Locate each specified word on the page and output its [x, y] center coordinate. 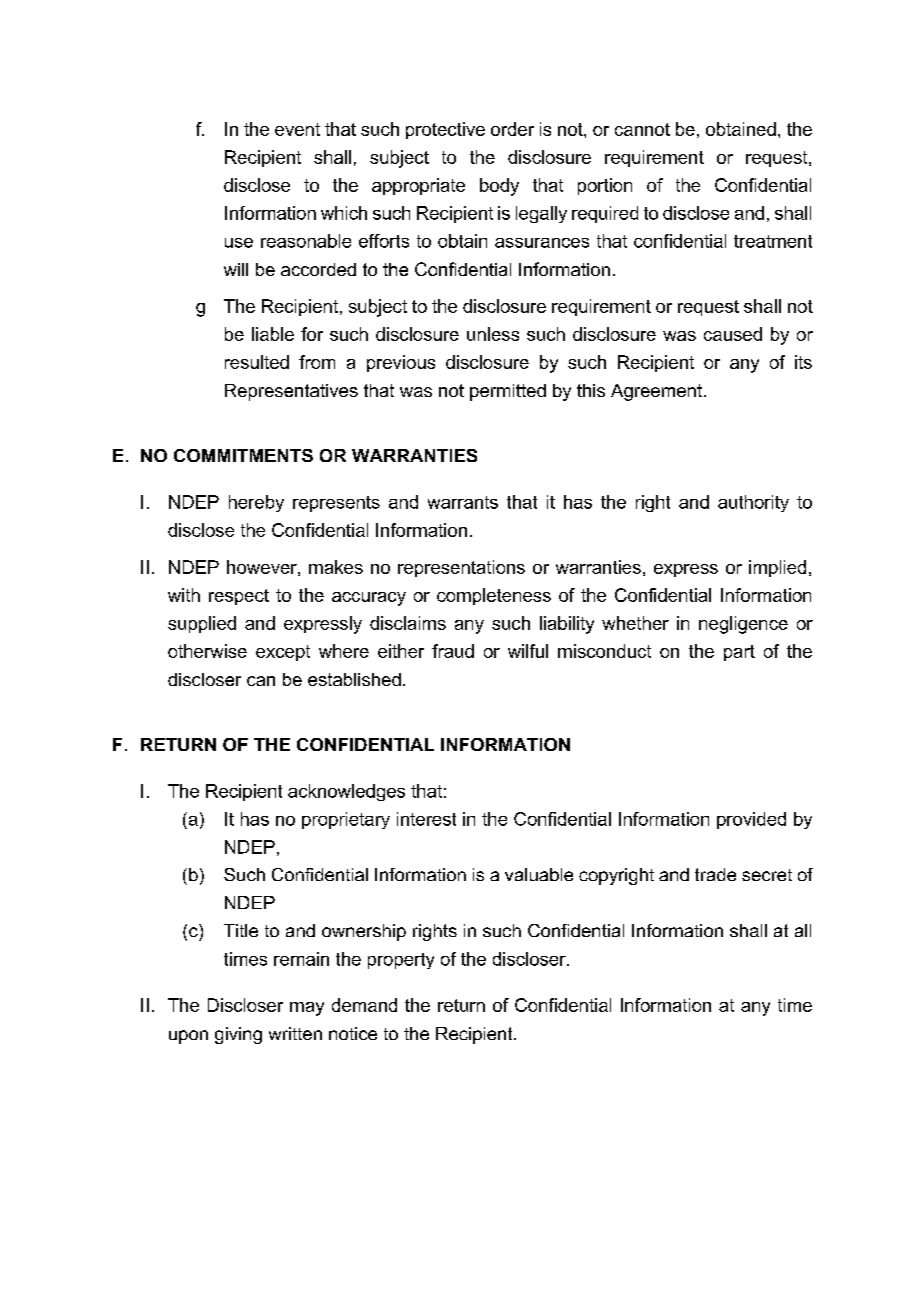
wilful [528, 651]
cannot [642, 129]
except [283, 653]
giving [238, 1035]
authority [753, 503]
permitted [508, 392]
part [739, 653]
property [401, 961]
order [512, 129]
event [297, 129]
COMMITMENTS [243, 455]
